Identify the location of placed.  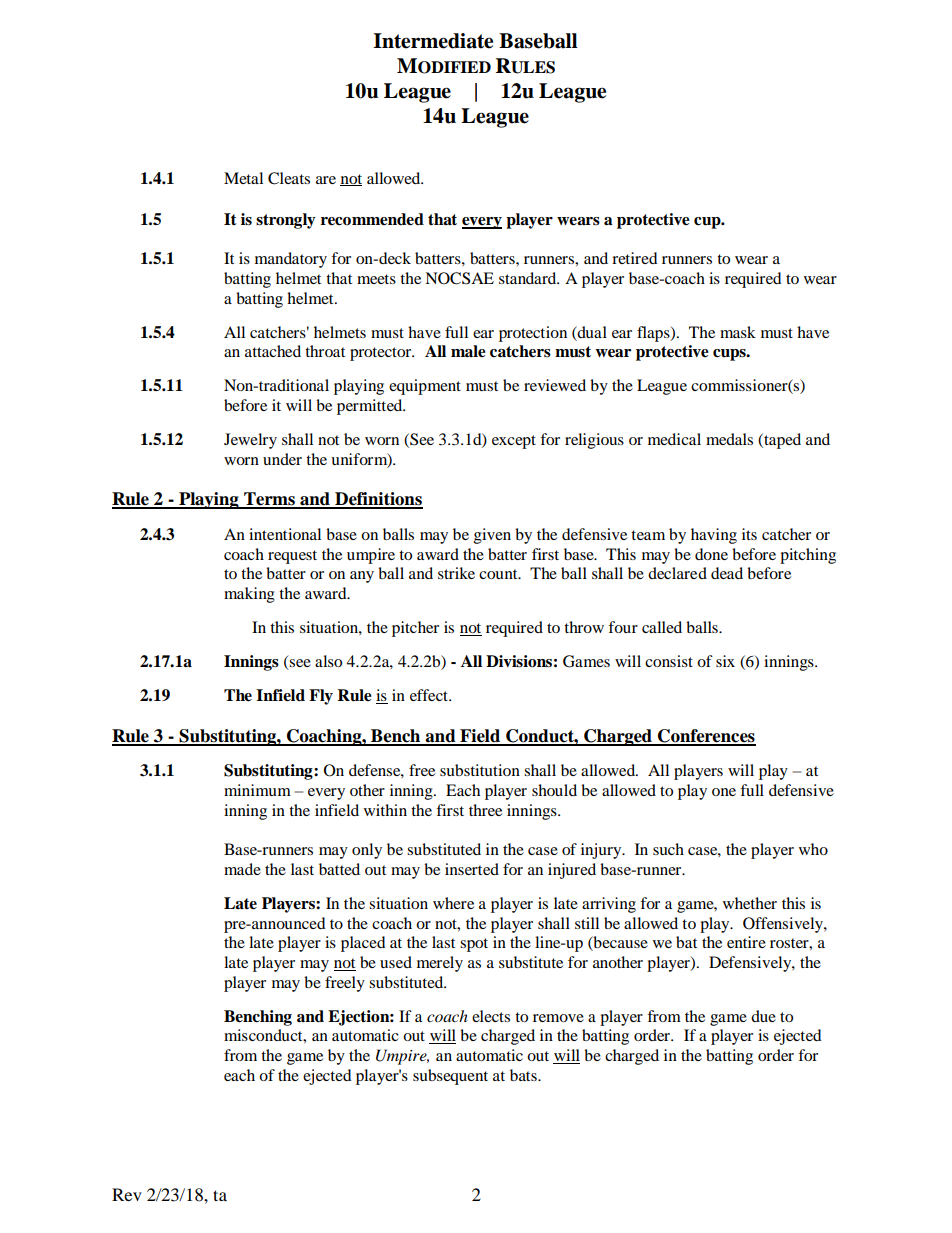
(363, 944).
